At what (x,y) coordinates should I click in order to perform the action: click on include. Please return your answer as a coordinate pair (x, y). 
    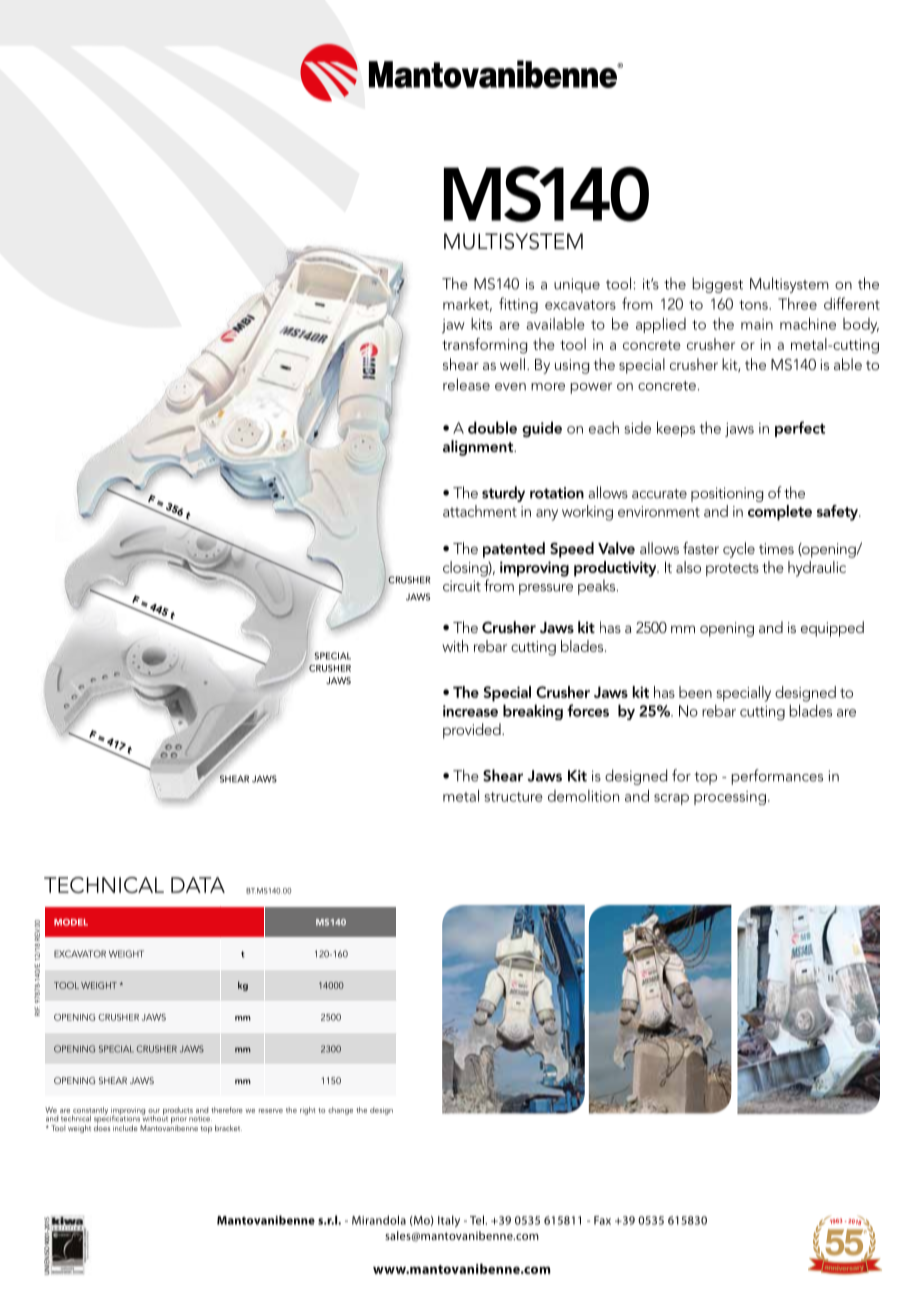
    Looking at the image, I should click on (125, 1128).
